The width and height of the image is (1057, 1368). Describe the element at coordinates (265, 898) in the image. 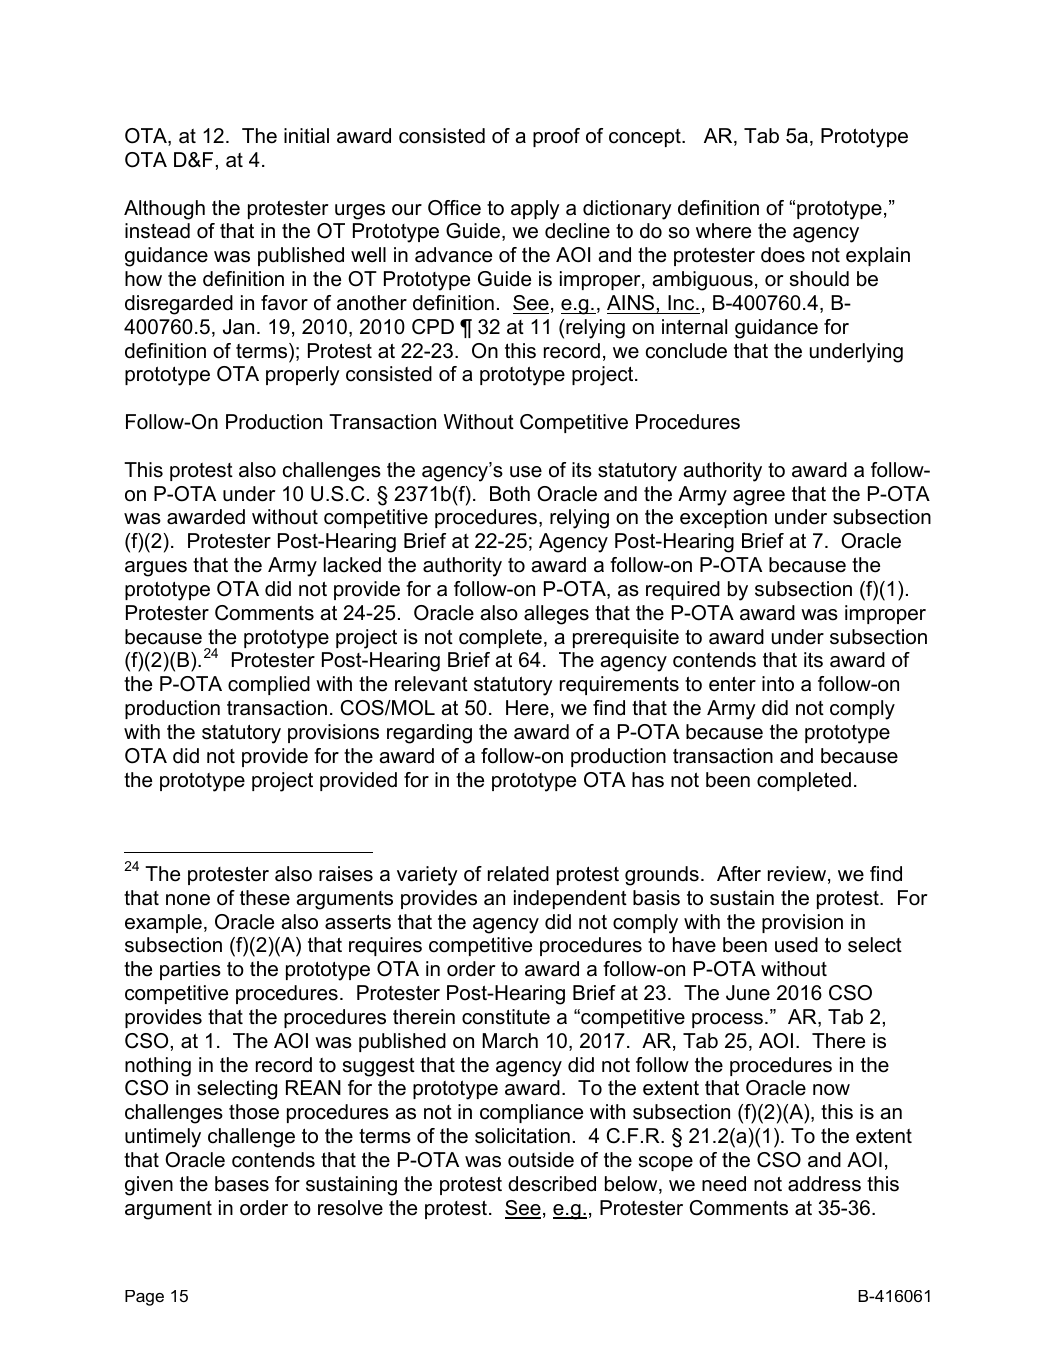

I see `these` at that location.
